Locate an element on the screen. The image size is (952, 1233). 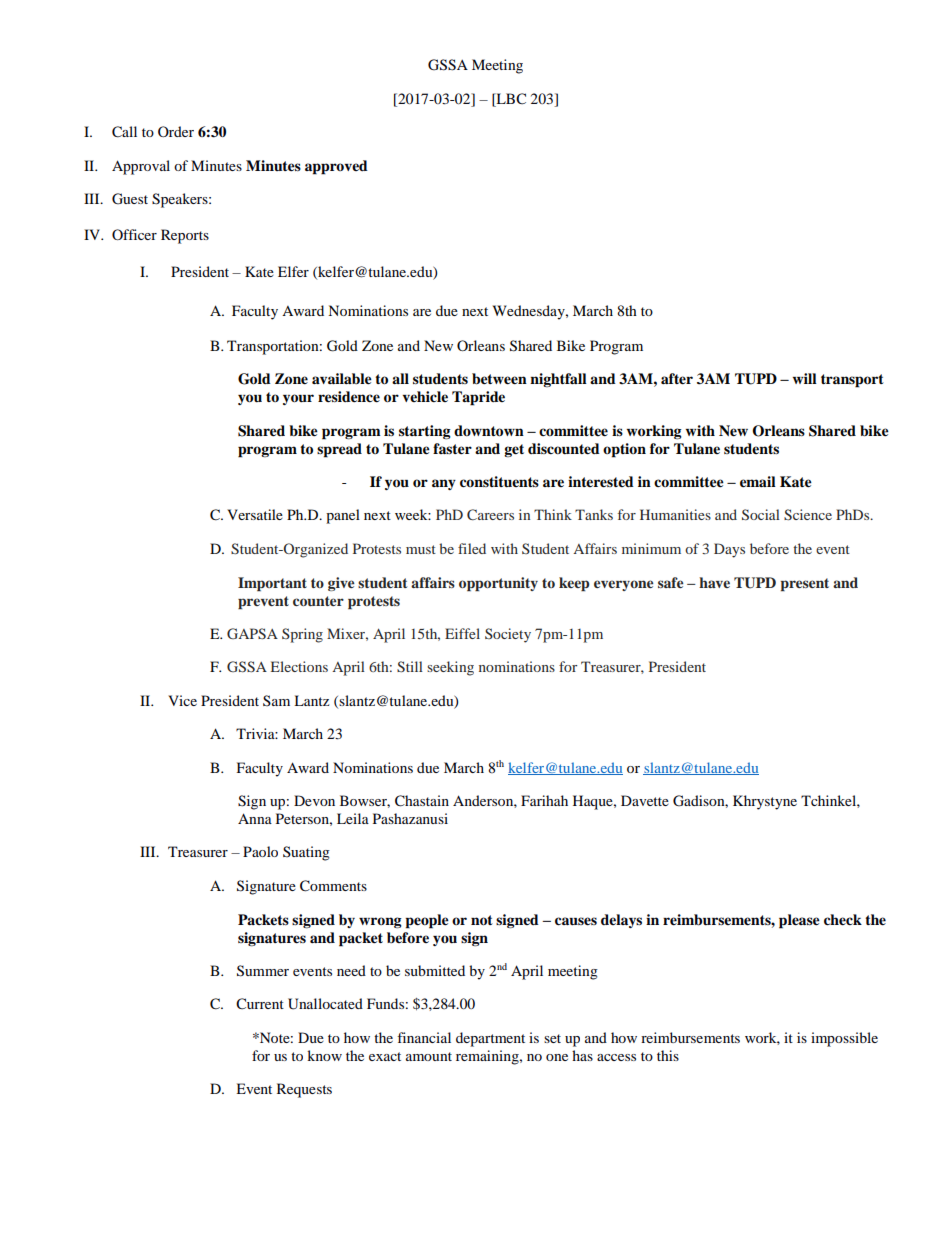
downtown is located at coordinates (489, 431).
